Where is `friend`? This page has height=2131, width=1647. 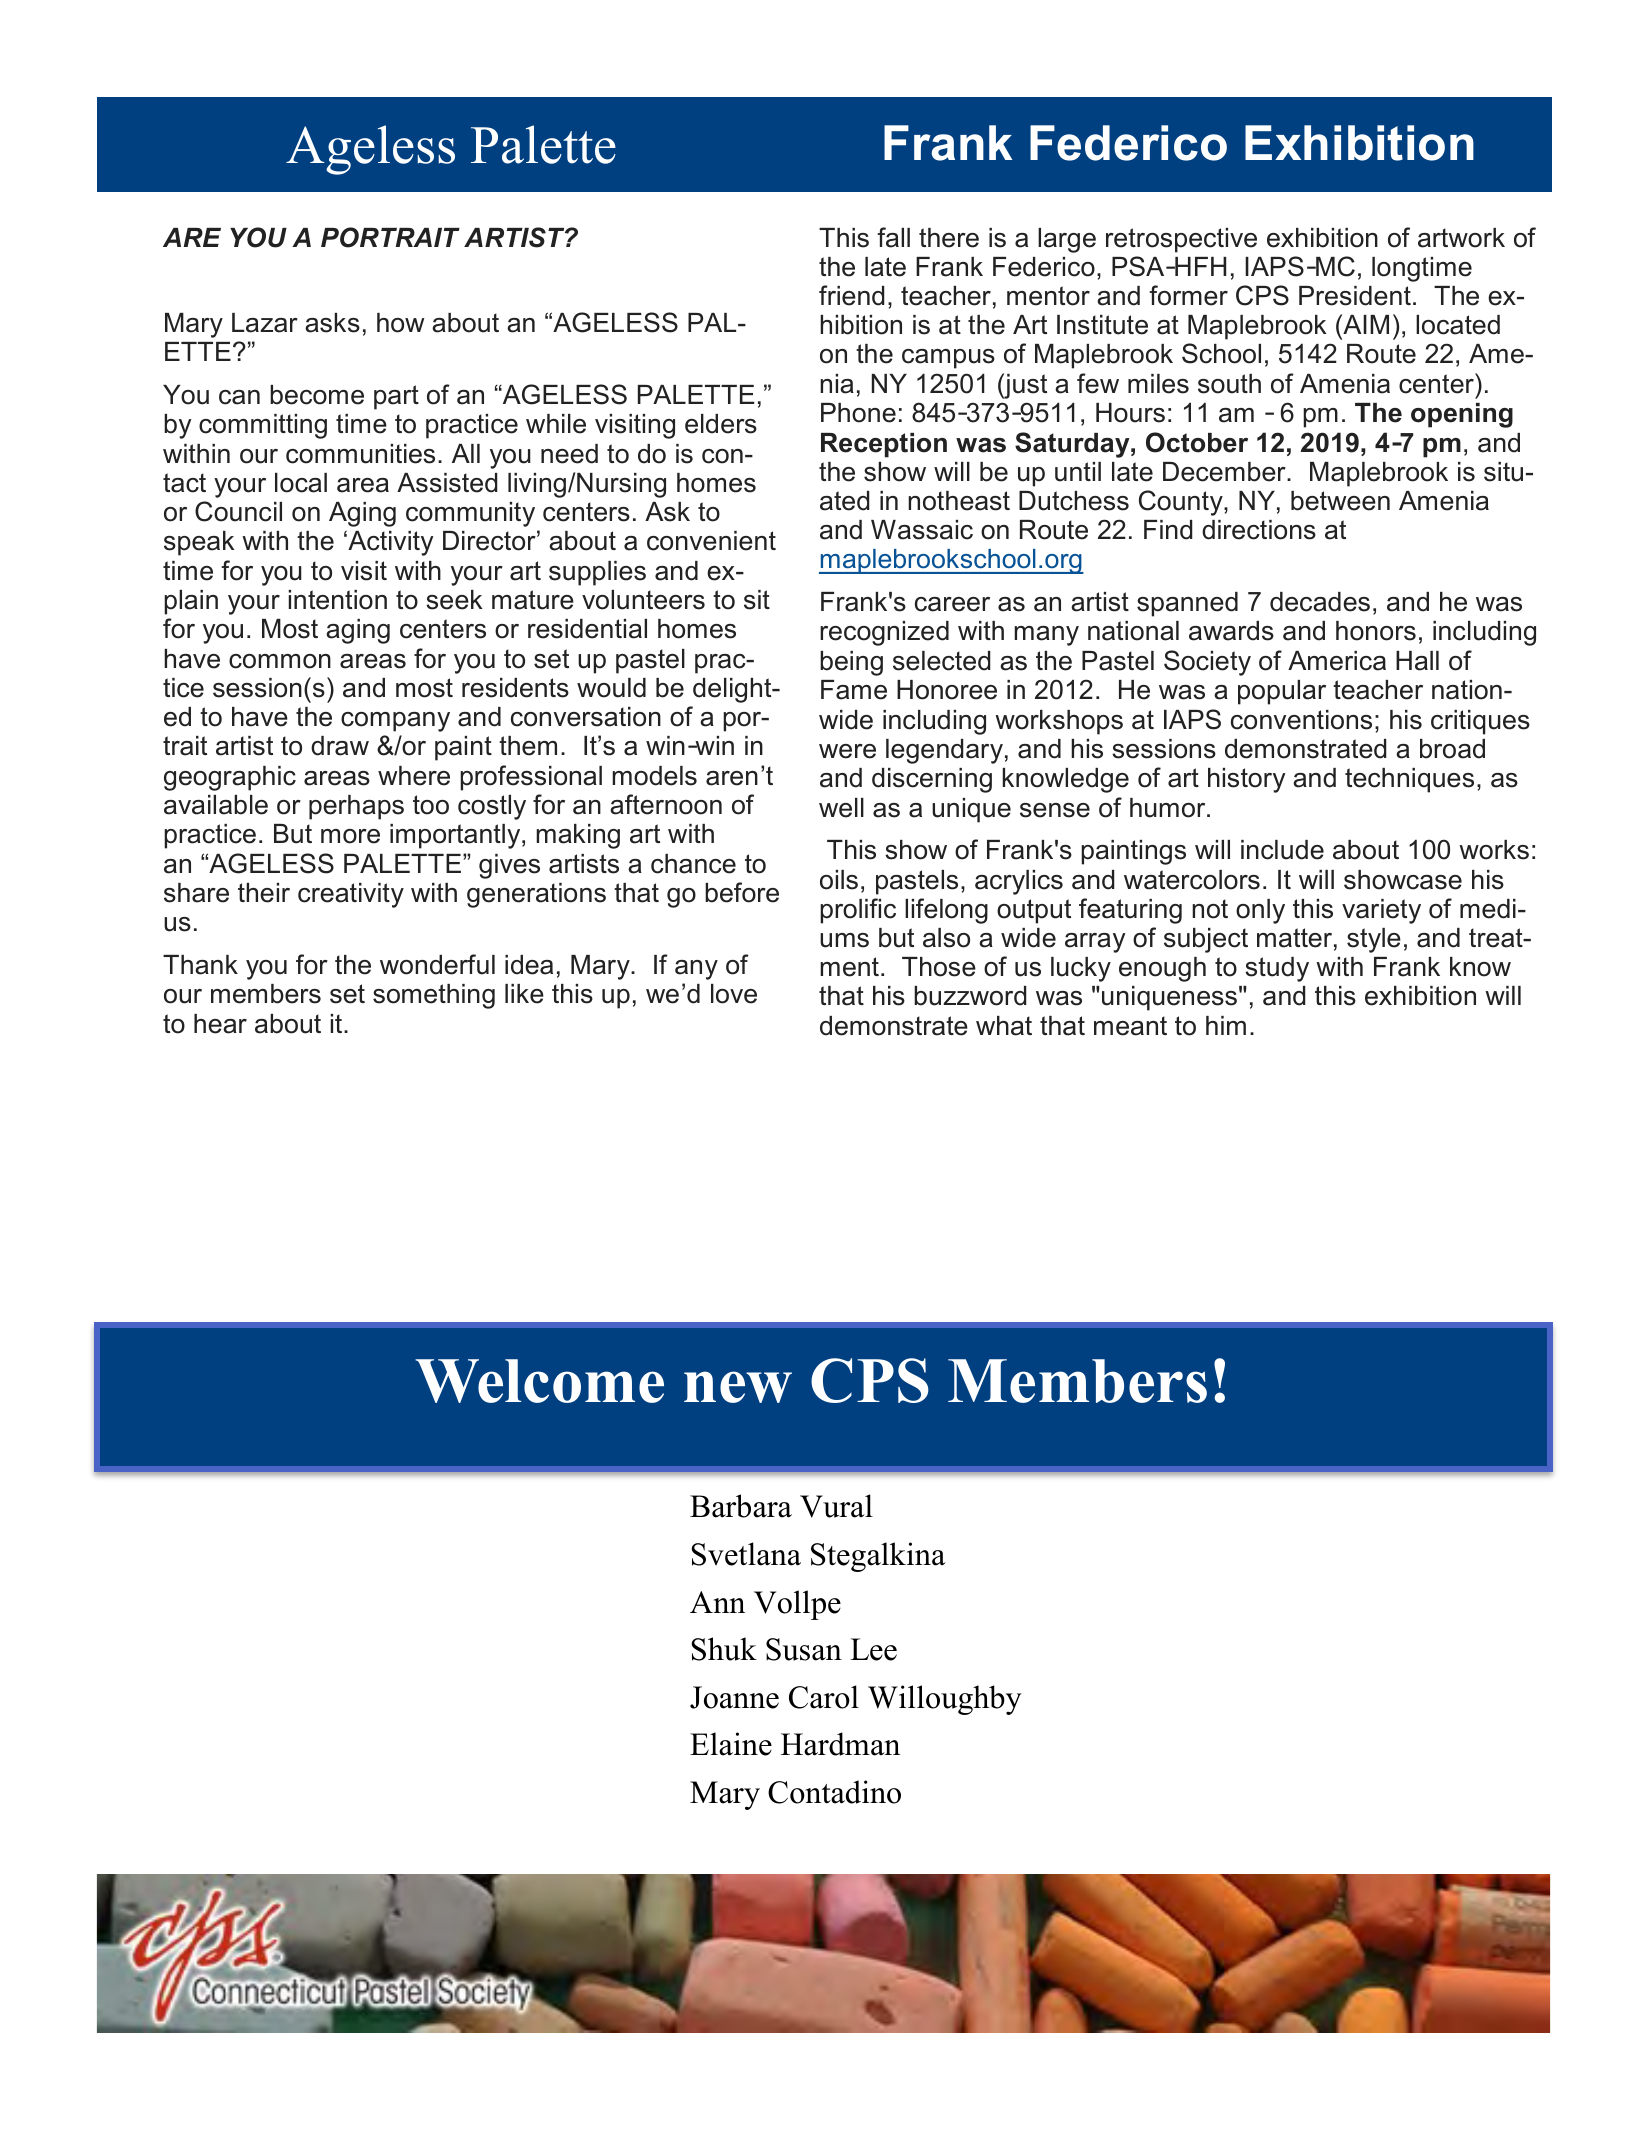
friend is located at coordinates (852, 295).
